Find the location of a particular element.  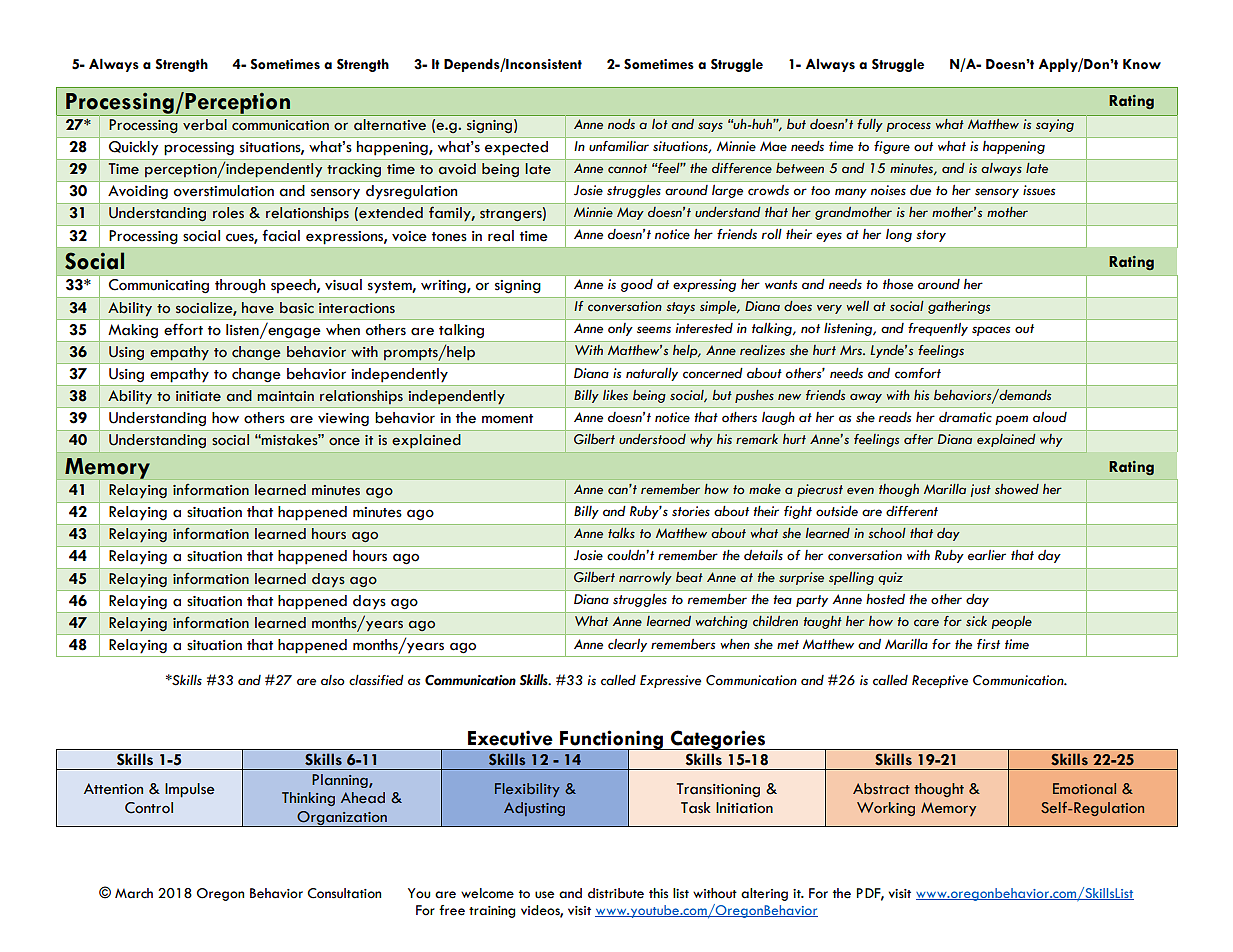

nods is located at coordinates (621, 124).
